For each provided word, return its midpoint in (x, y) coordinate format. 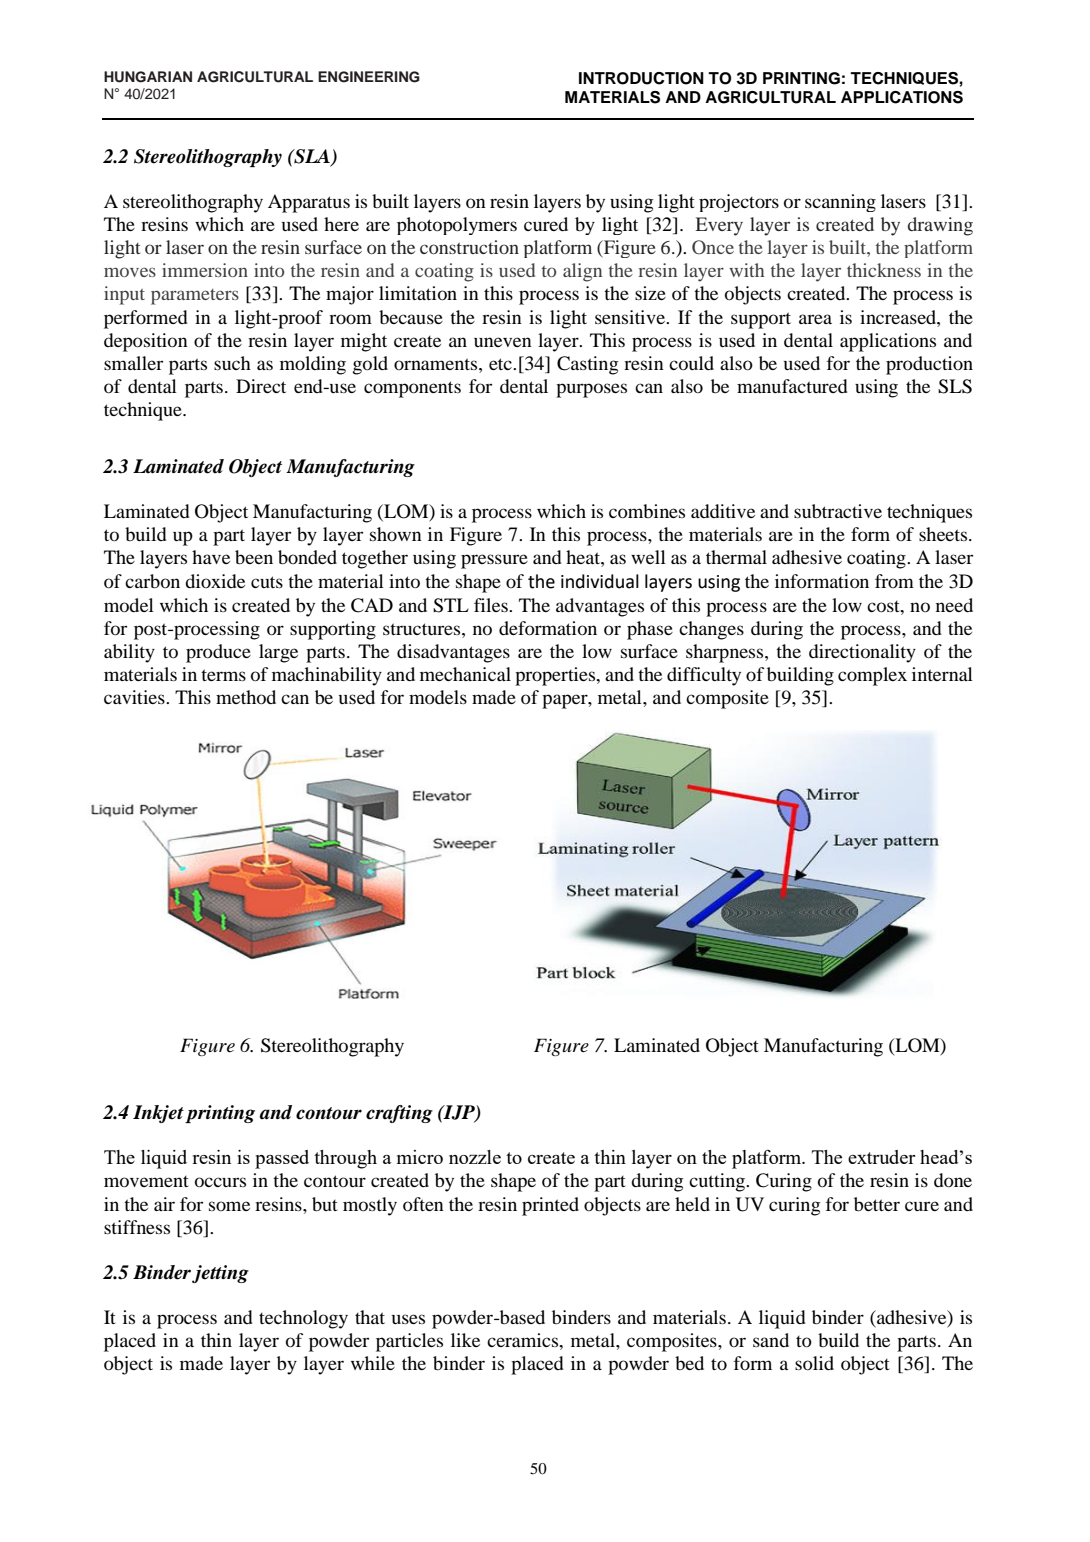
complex (872, 676)
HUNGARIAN (148, 77)
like (465, 1340)
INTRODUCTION (641, 78)
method (246, 697)
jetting (220, 1274)
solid (814, 1363)
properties (556, 676)
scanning (840, 203)
